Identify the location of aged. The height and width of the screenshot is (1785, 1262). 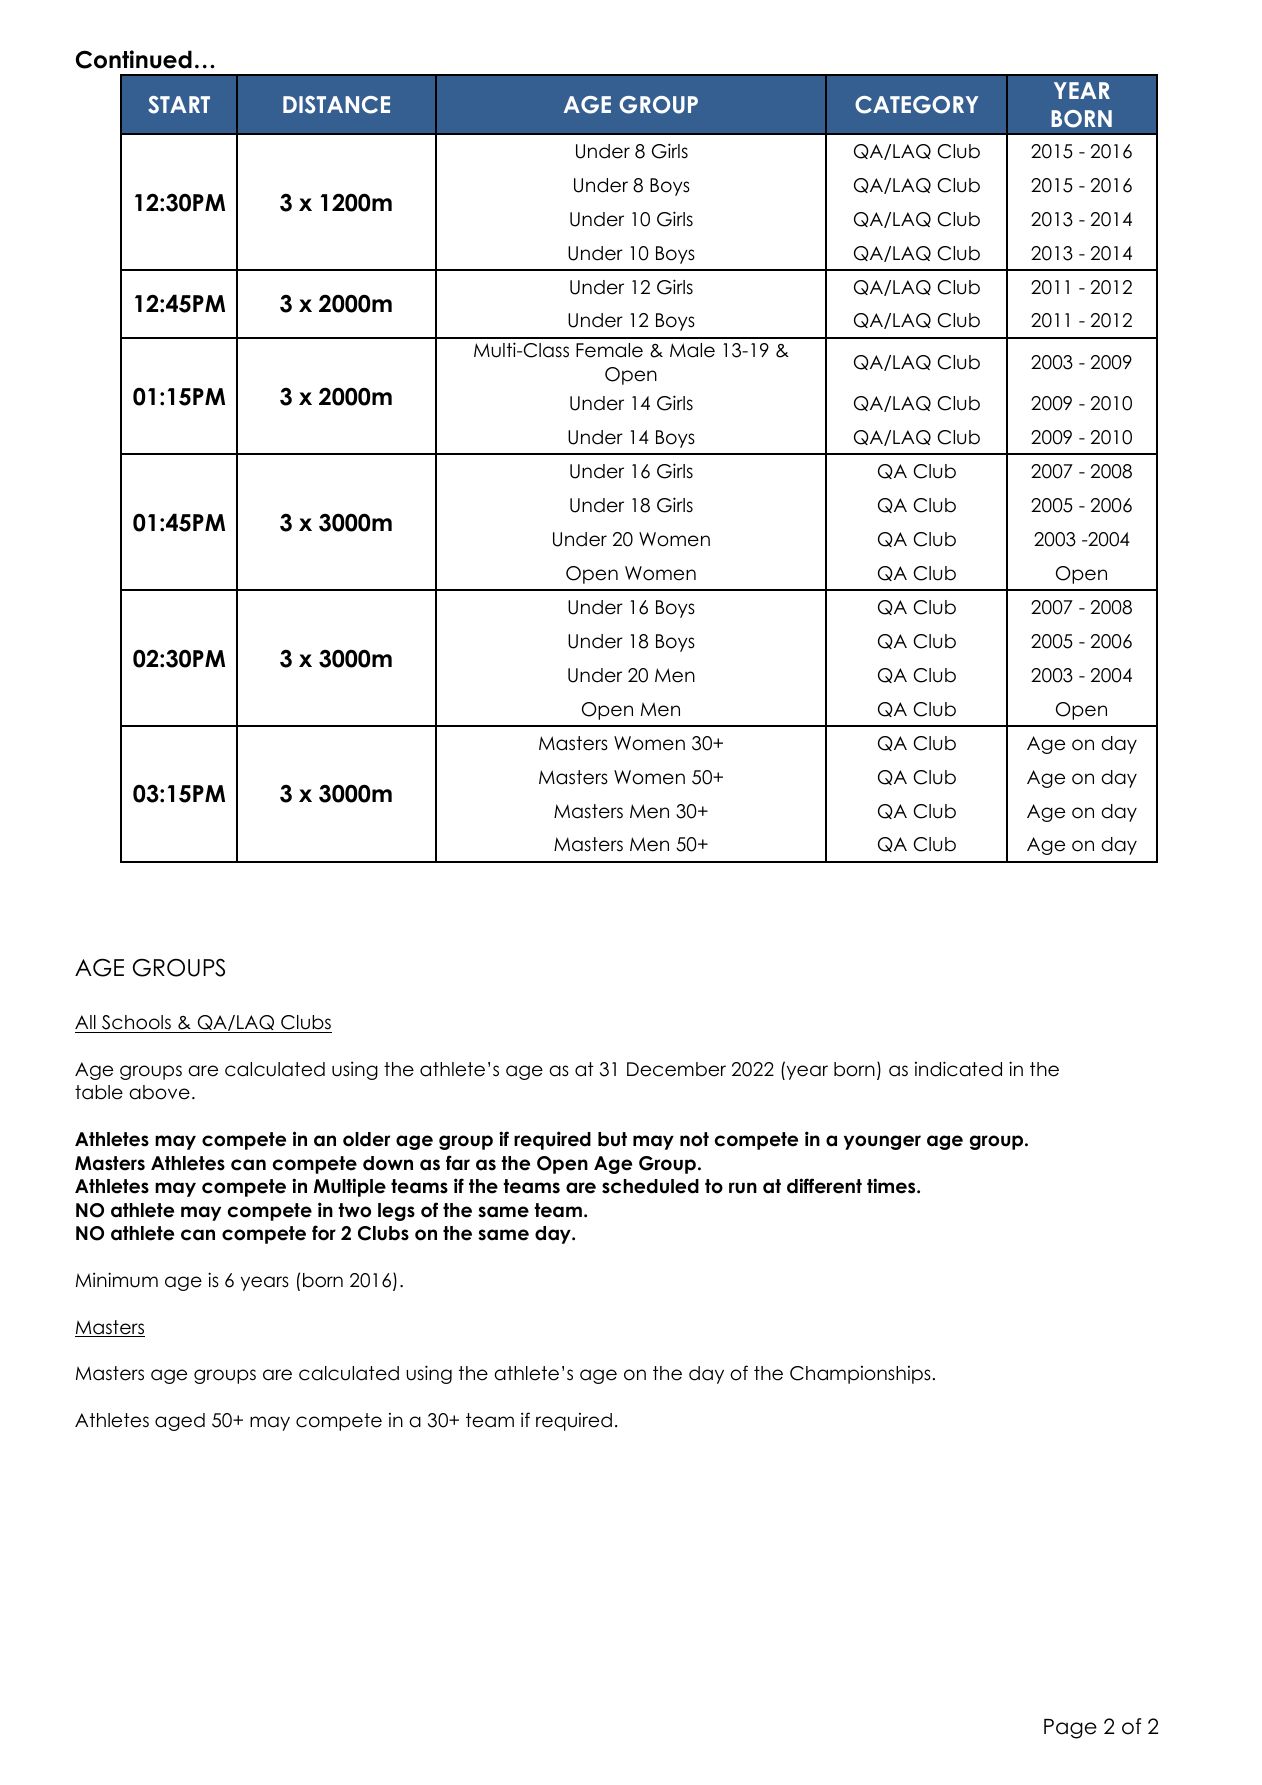
(180, 1422).
